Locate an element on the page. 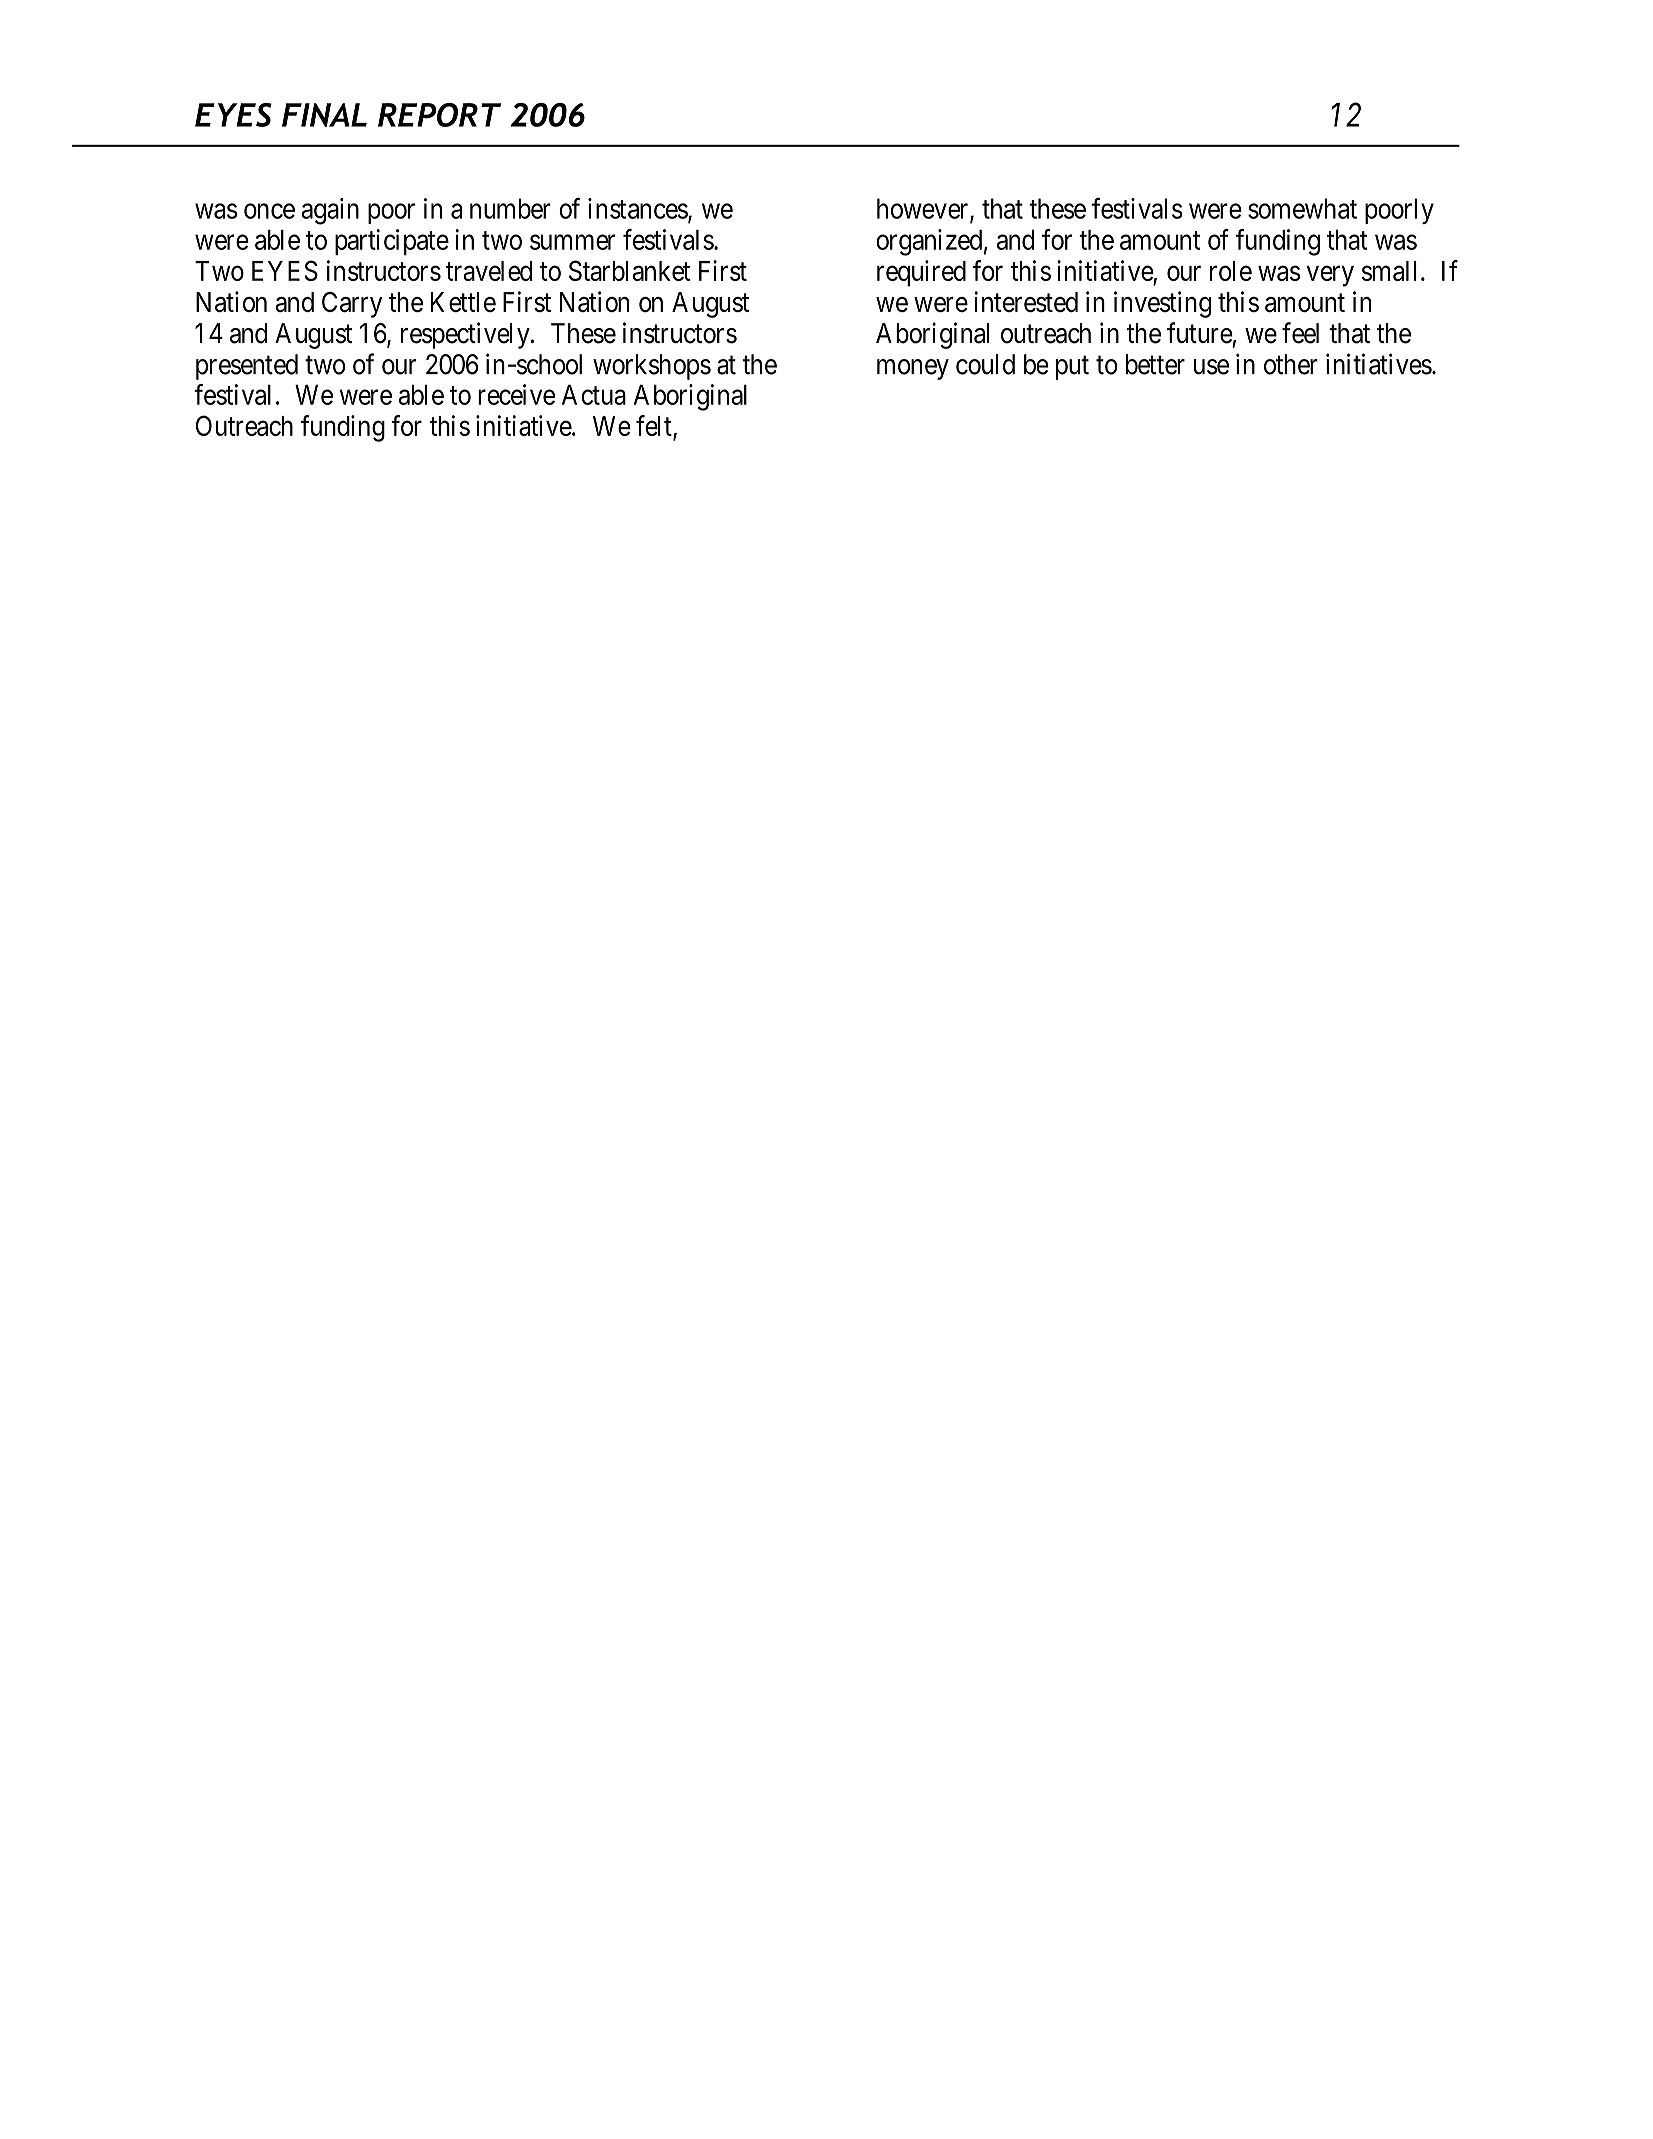  FINAL is located at coordinates (324, 115).
